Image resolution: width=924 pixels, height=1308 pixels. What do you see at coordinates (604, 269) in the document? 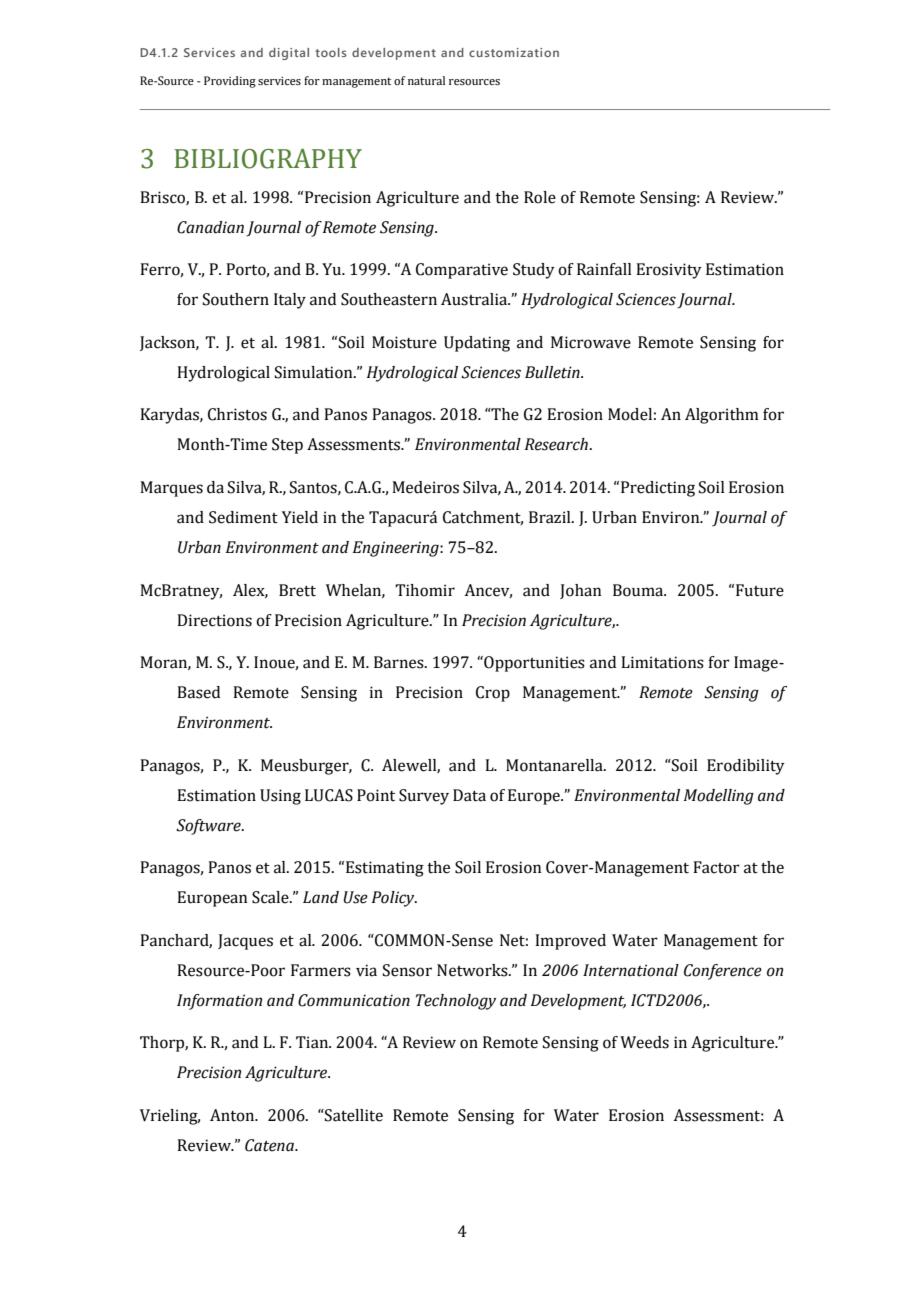
I see `Rainfall` at bounding box center [604, 269].
